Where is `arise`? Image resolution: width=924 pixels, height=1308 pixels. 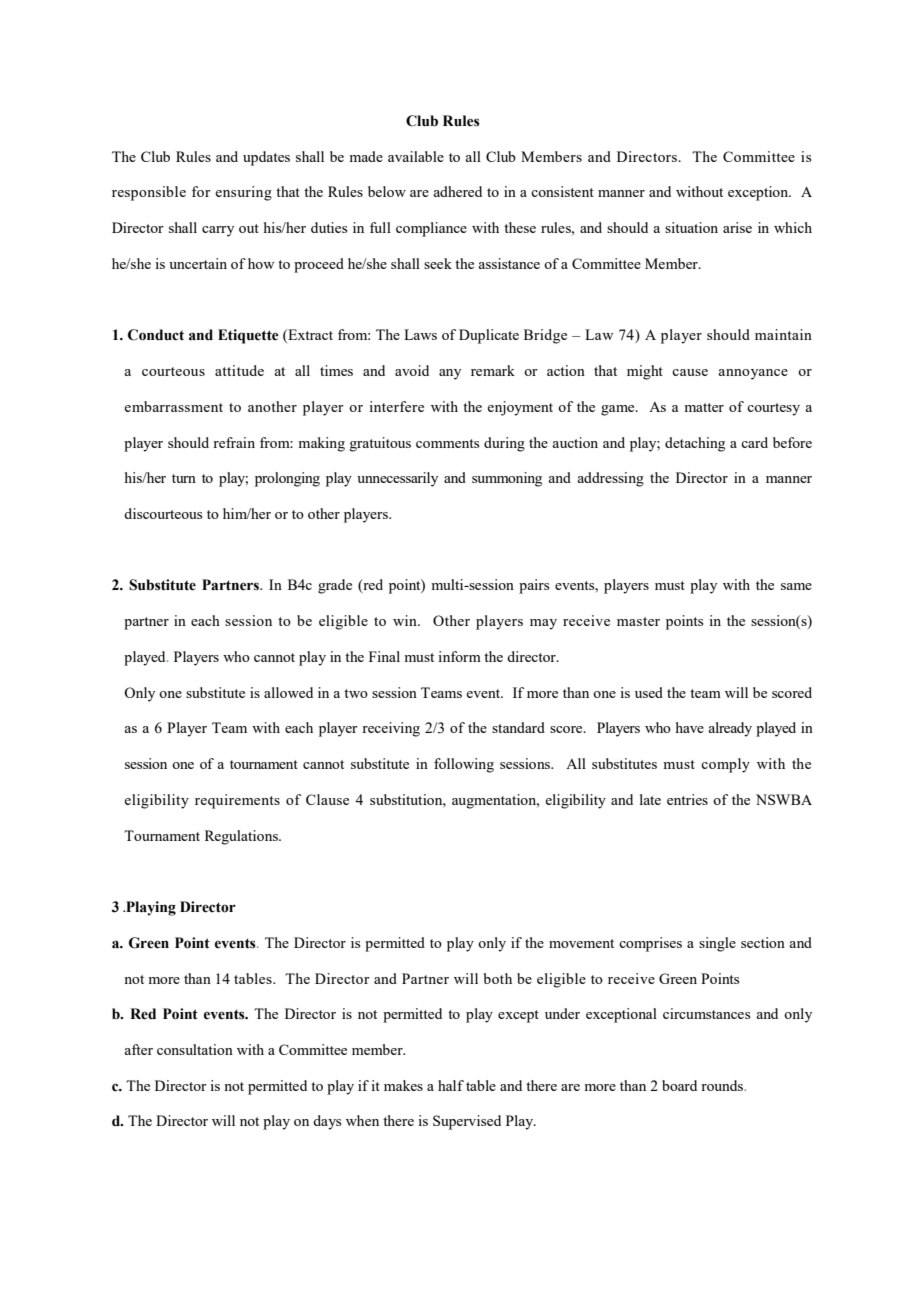 arise is located at coordinates (737, 227).
